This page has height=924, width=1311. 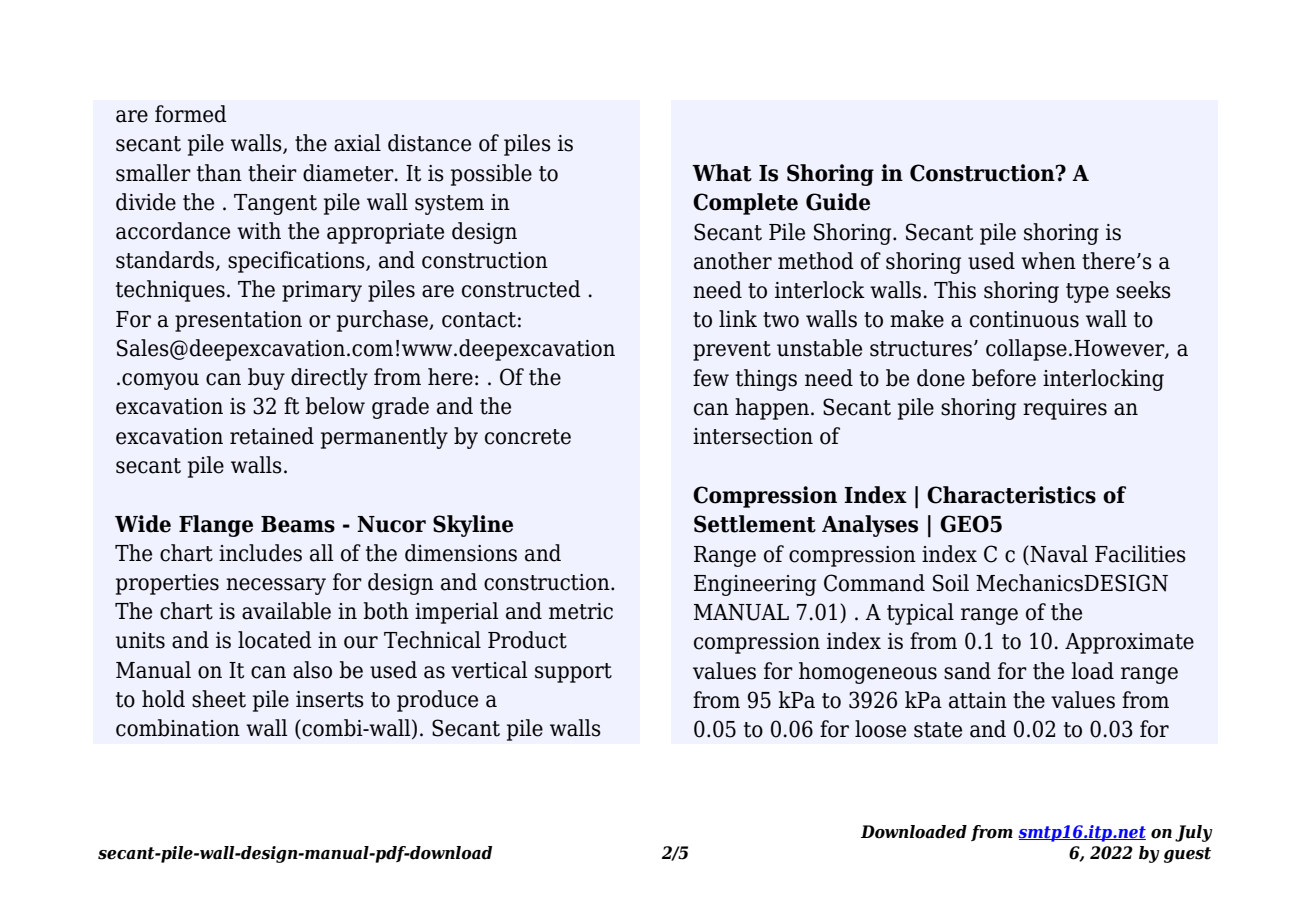 I want to click on What, so click(x=722, y=173).
